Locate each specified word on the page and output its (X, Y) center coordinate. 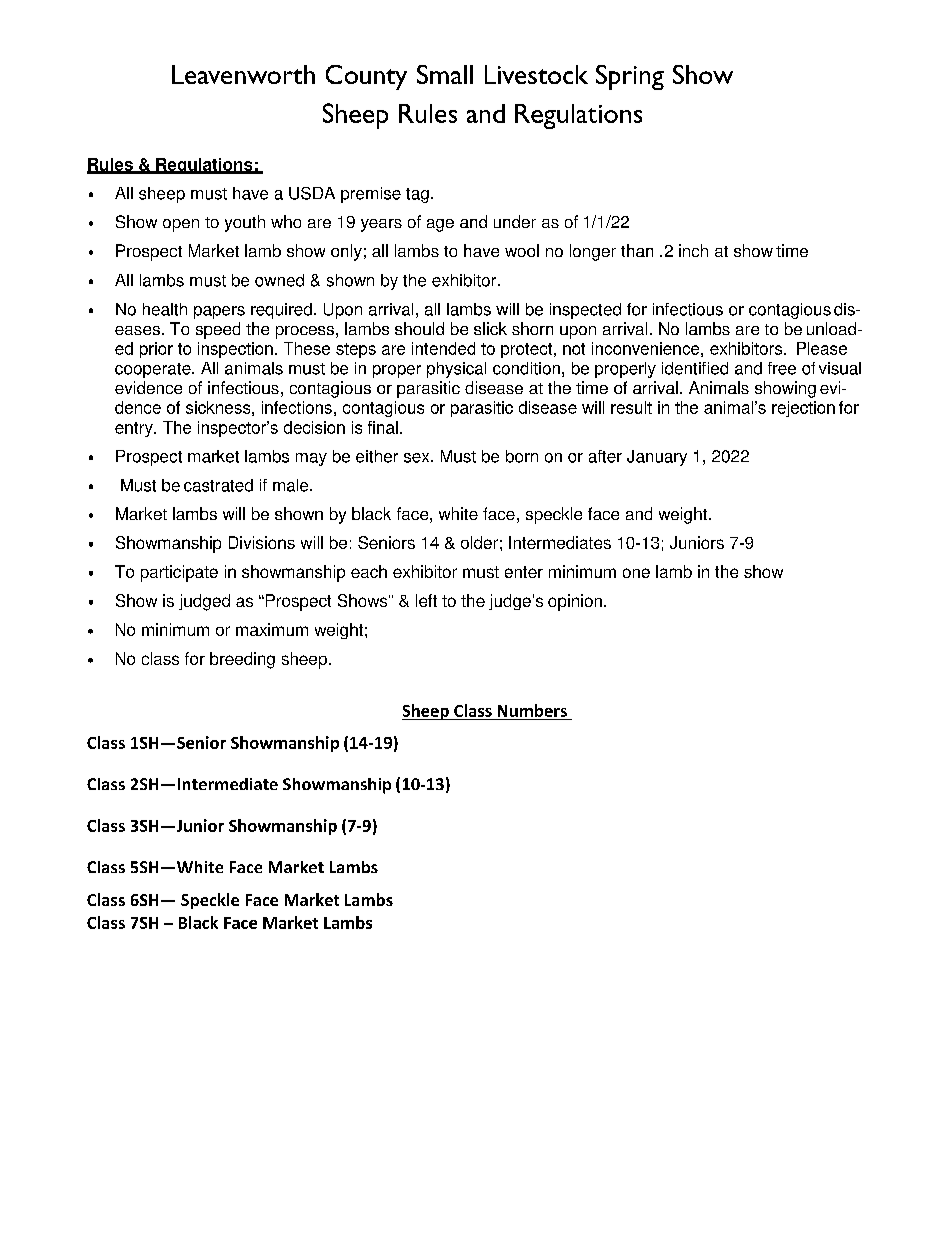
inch (693, 250)
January (657, 458)
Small (445, 74)
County (366, 77)
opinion (575, 602)
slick (490, 328)
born (522, 456)
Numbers (532, 710)
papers (219, 312)
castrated (218, 485)
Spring (630, 77)
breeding (242, 660)
